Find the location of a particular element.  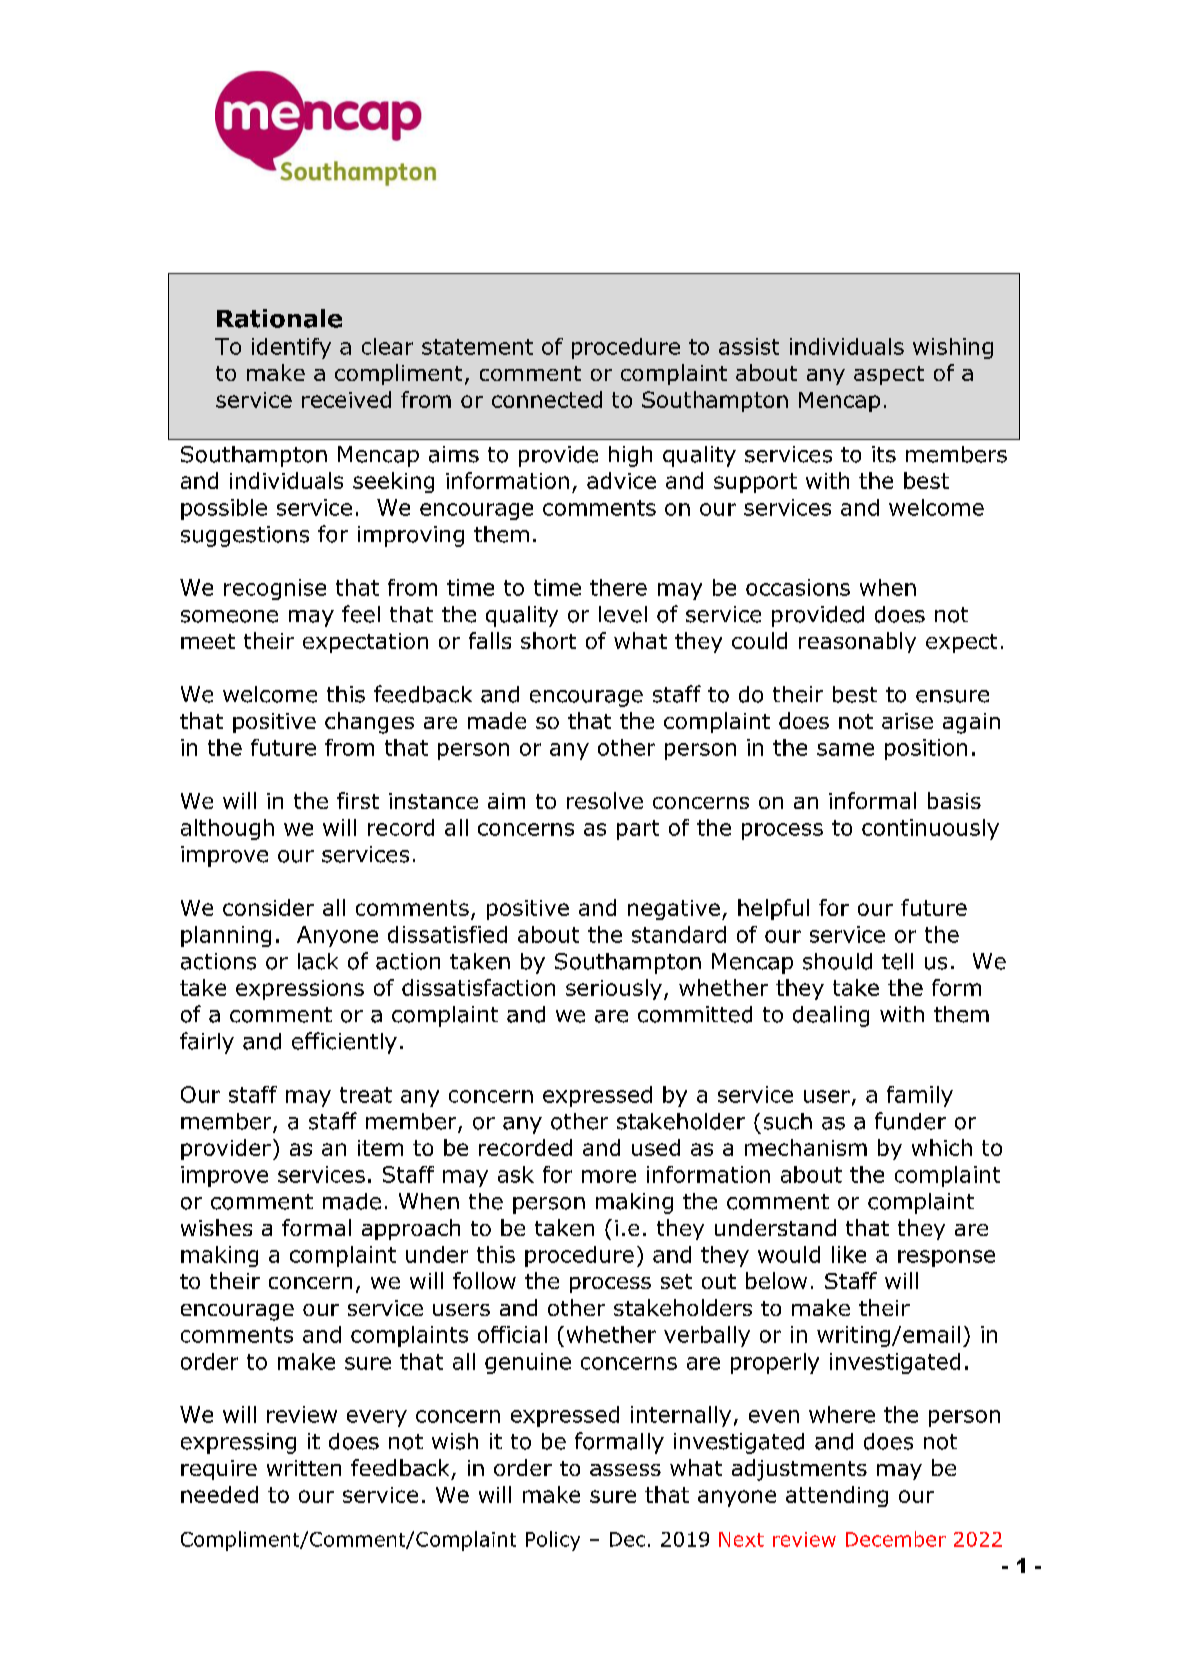

arise is located at coordinates (907, 721).
